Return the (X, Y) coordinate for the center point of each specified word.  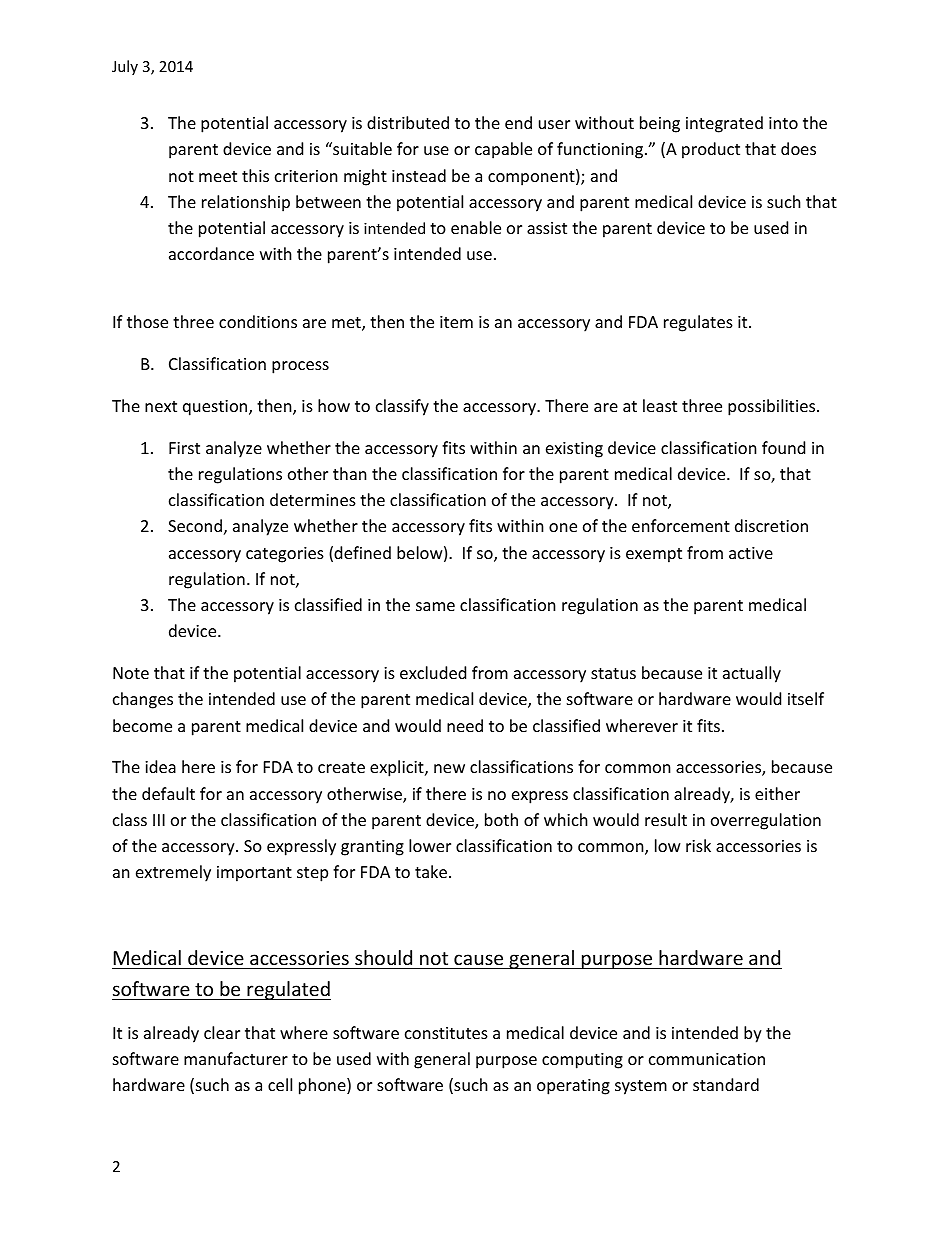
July (125, 67)
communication (707, 1059)
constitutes (446, 1033)
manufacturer (236, 1058)
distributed (408, 122)
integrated (724, 124)
